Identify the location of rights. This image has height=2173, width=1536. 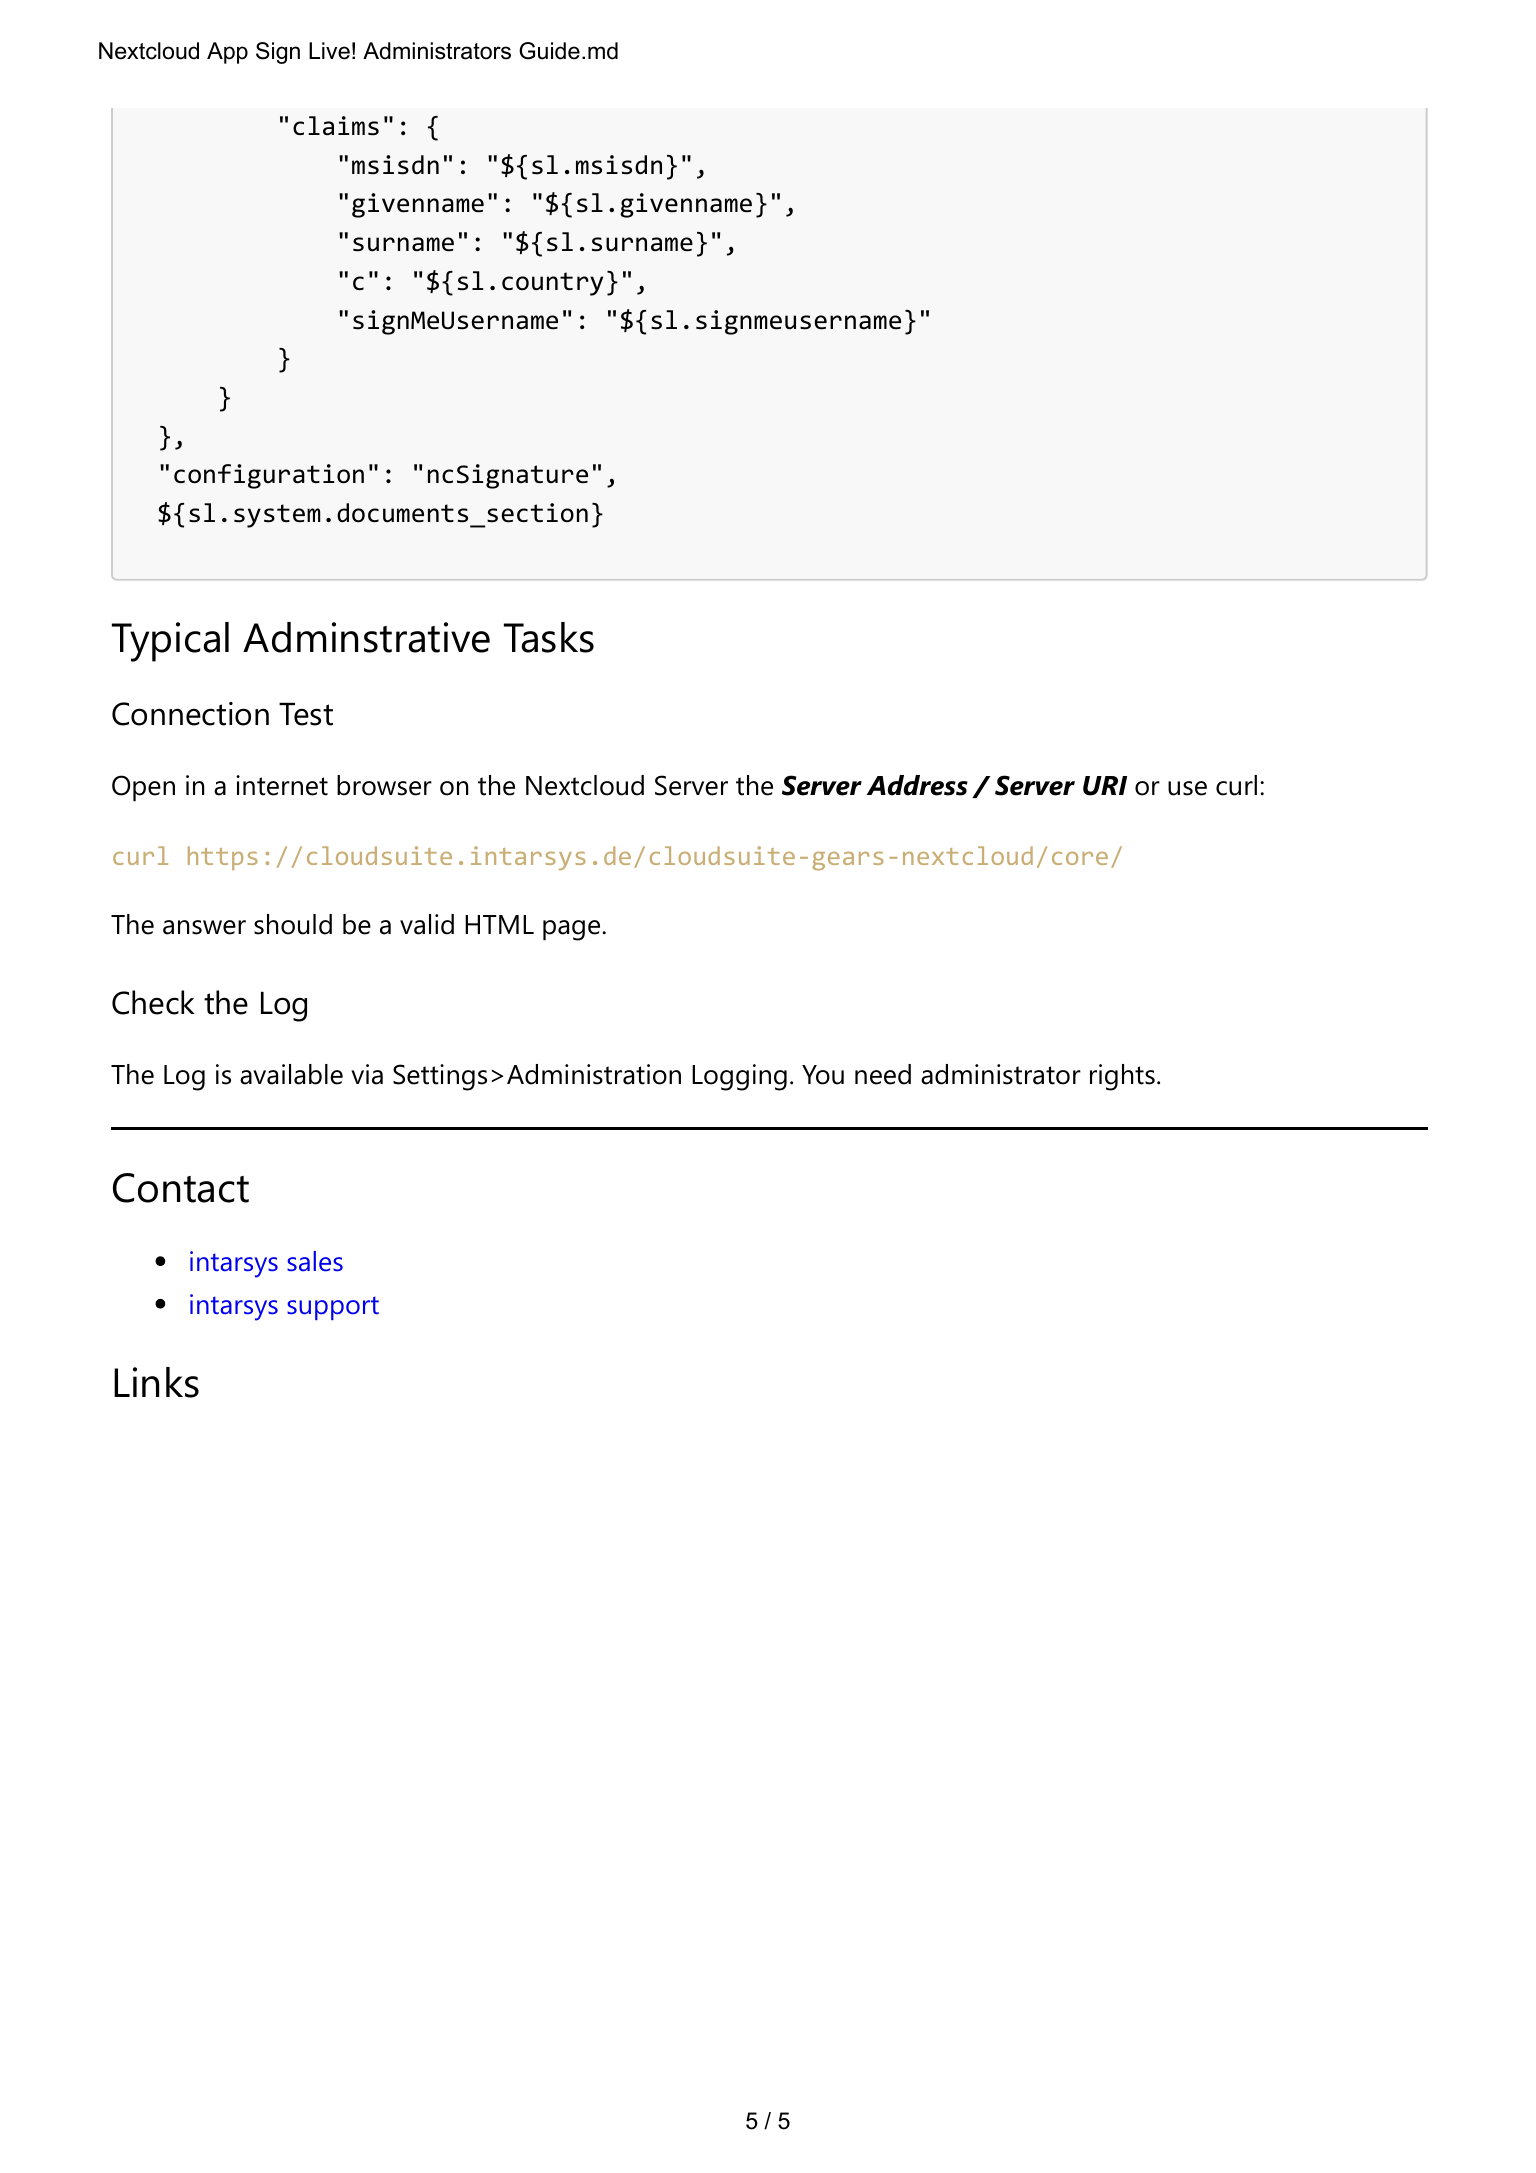
(1122, 1077).
